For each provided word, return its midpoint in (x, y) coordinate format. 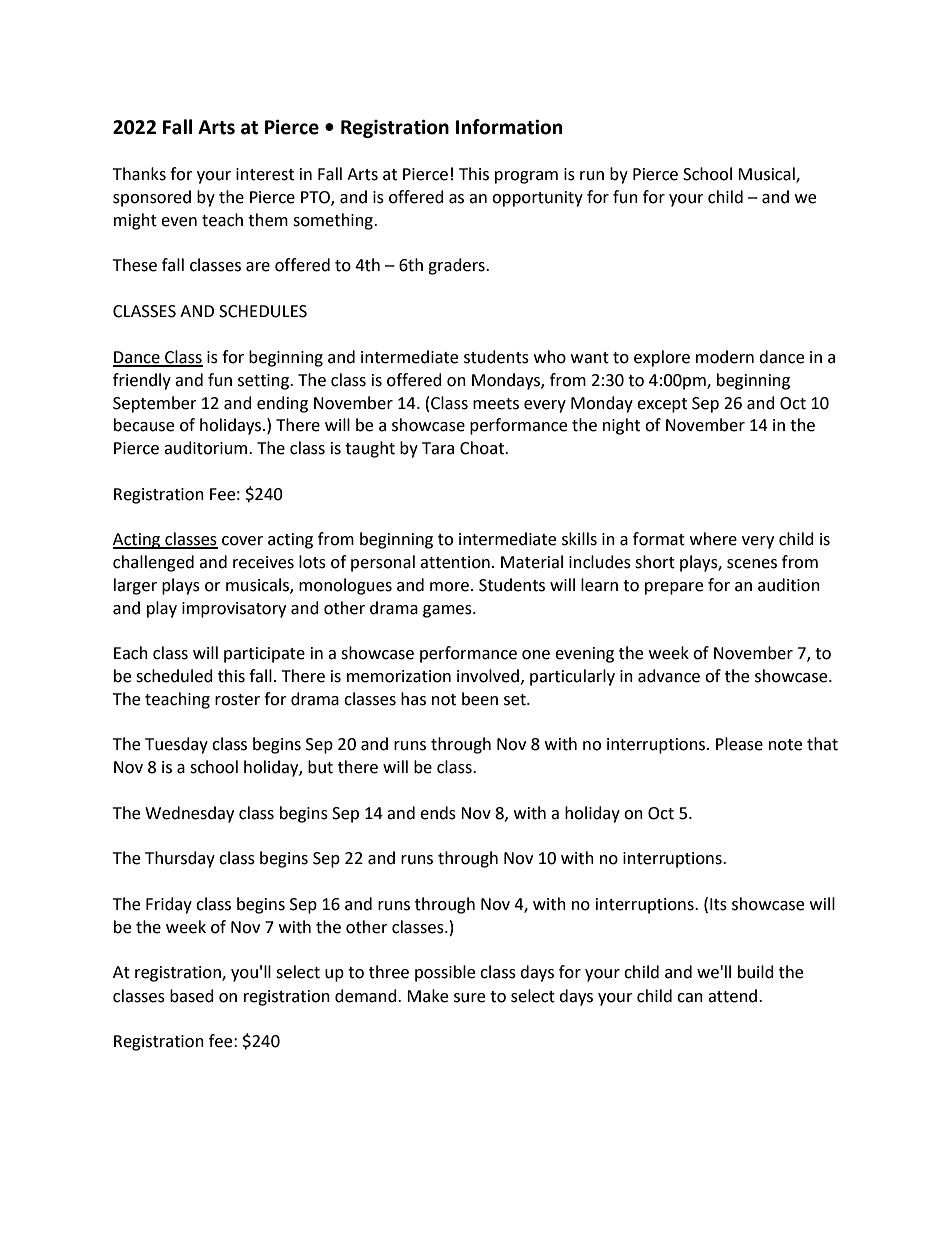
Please (739, 744)
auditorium (207, 448)
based (192, 996)
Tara (438, 448)
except (662, 405)
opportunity (537, 199)
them (268, 220)
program (526, 177)
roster (237, 700)
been (480, 699)
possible (445, 973)
